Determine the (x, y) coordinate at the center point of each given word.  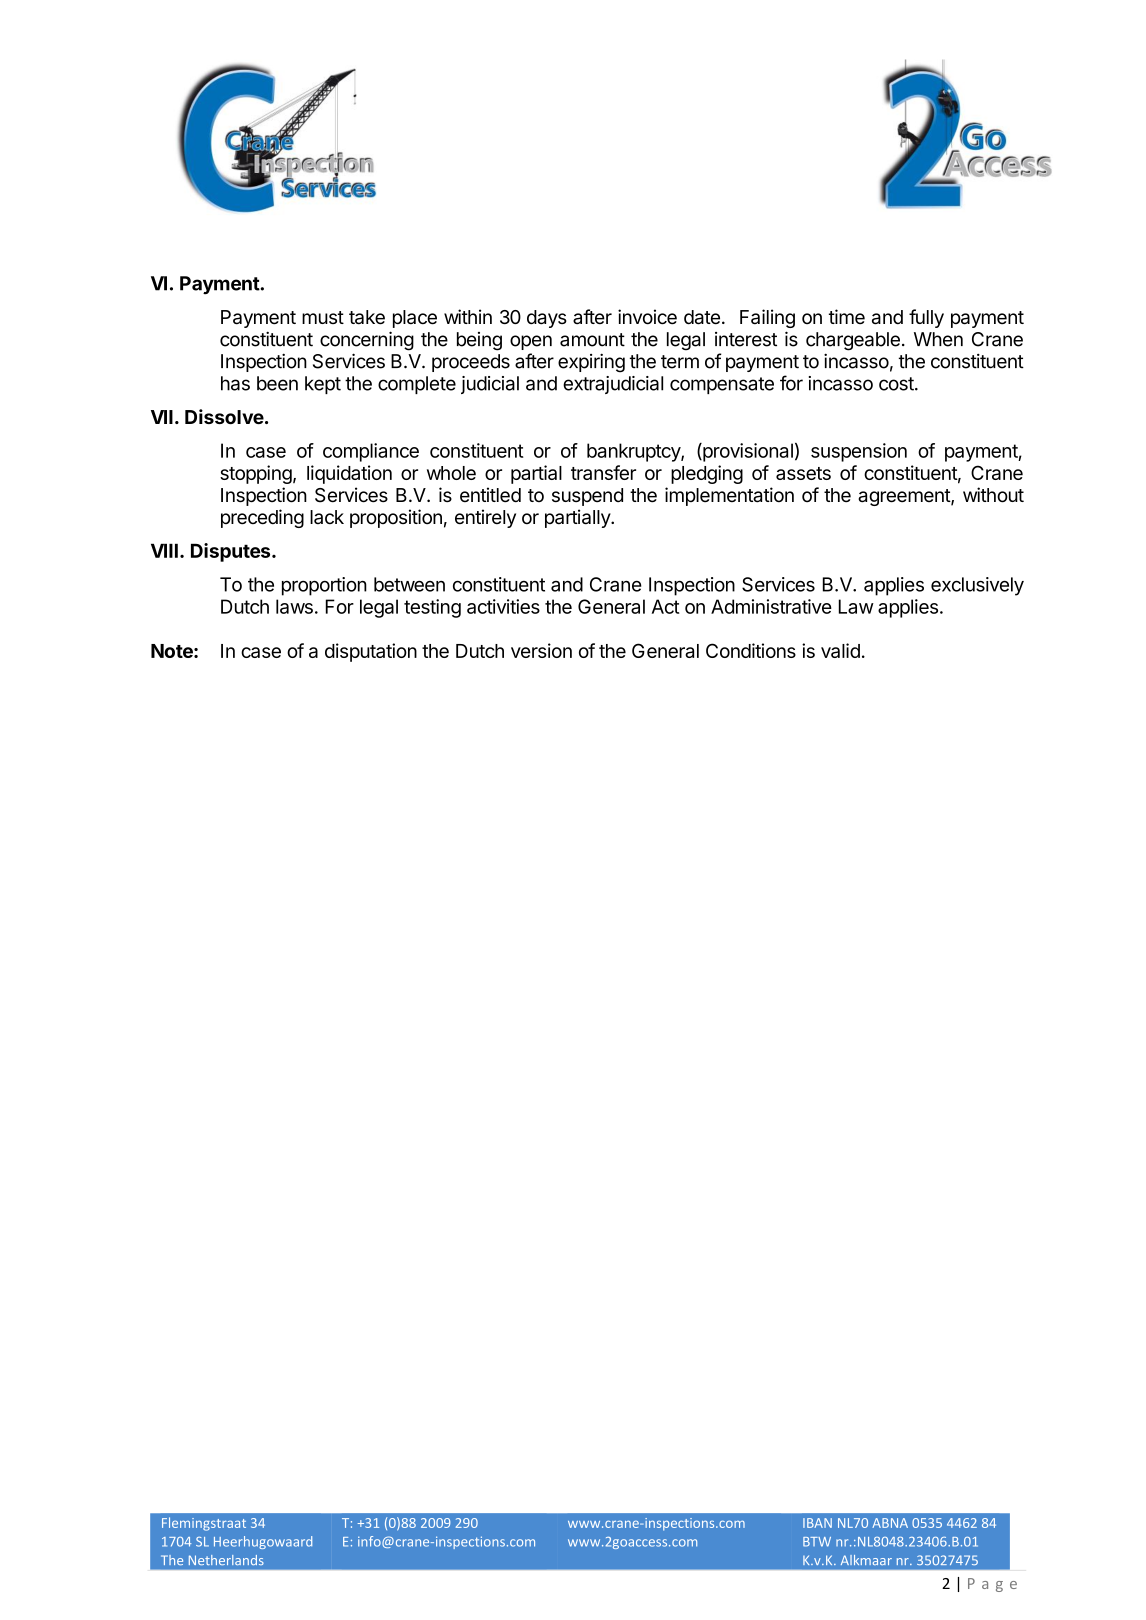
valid (840, 650)
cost (897, 384)
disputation (371, 652)
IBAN (817, 1523)
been (277, 383)
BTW (817, 1542)
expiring (591, 363)
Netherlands (226, 1560)
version (541, 650)
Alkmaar (866, 1560)
